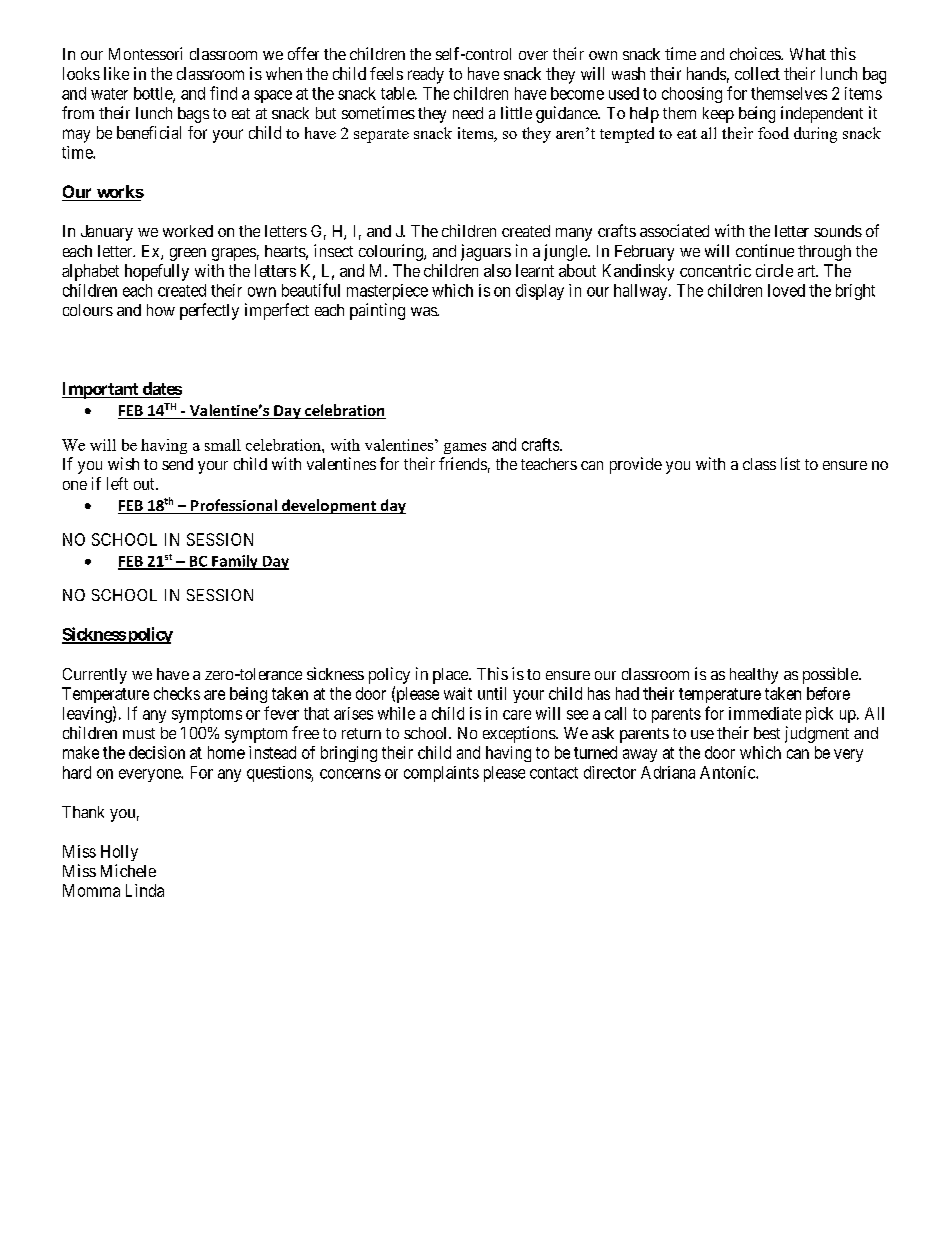  What do you see at coordinates (757, 73) in the page?
I see `collect` at bounding box center [757, 73].
